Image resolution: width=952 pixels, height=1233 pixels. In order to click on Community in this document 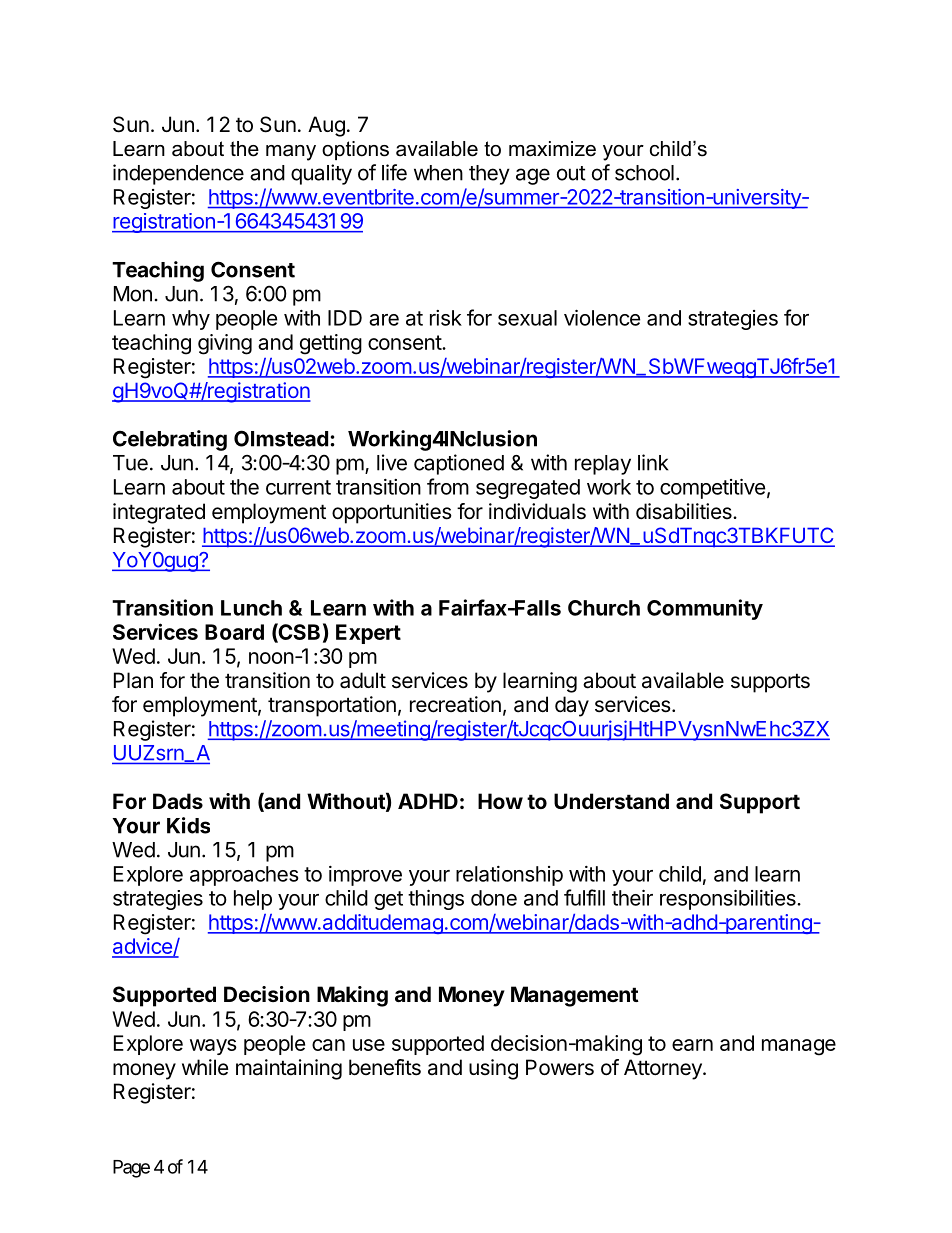, I will do `click(705, 609)`.
